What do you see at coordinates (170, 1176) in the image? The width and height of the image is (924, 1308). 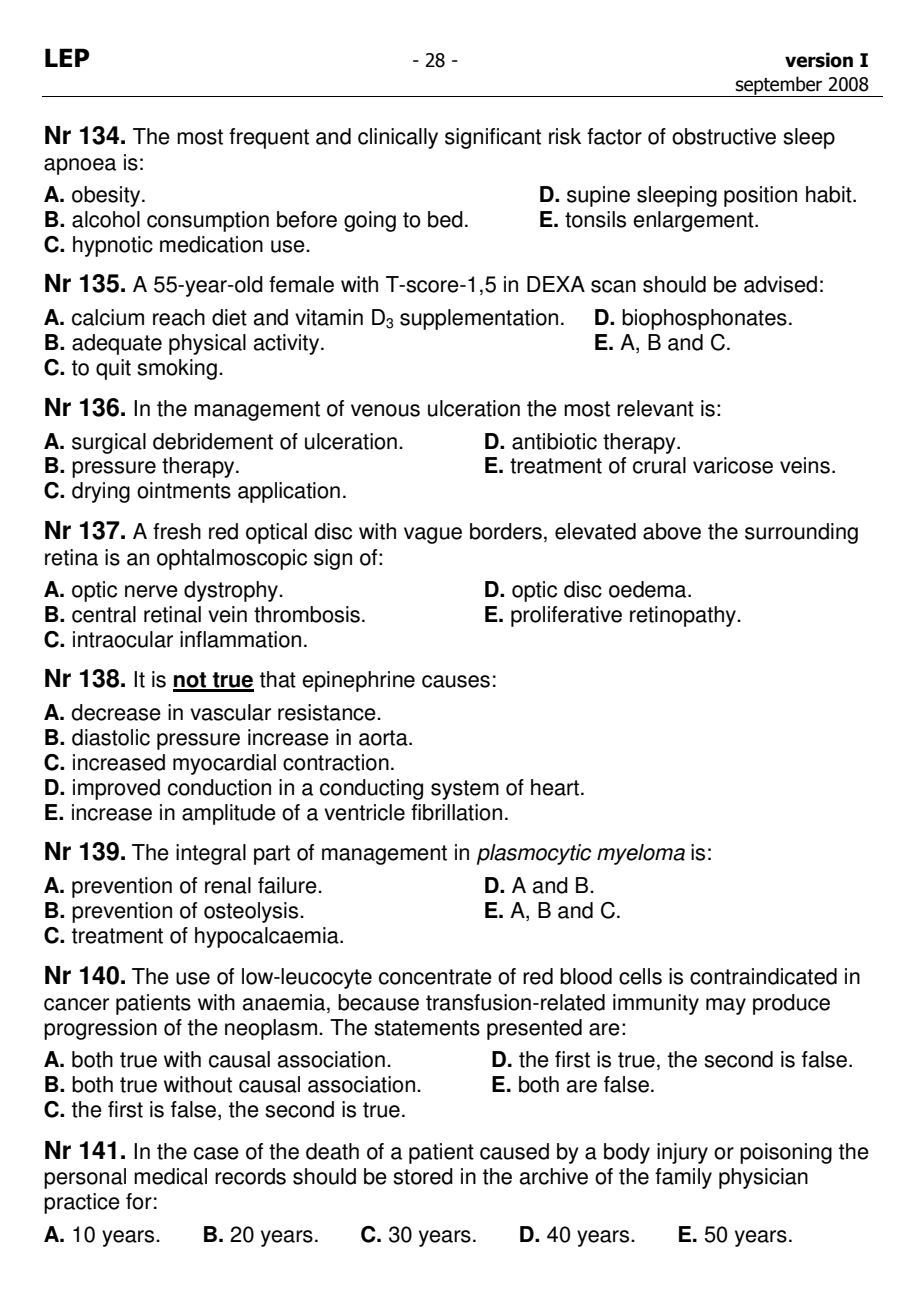 I see `medical` at bounding box center [170, 1176].
